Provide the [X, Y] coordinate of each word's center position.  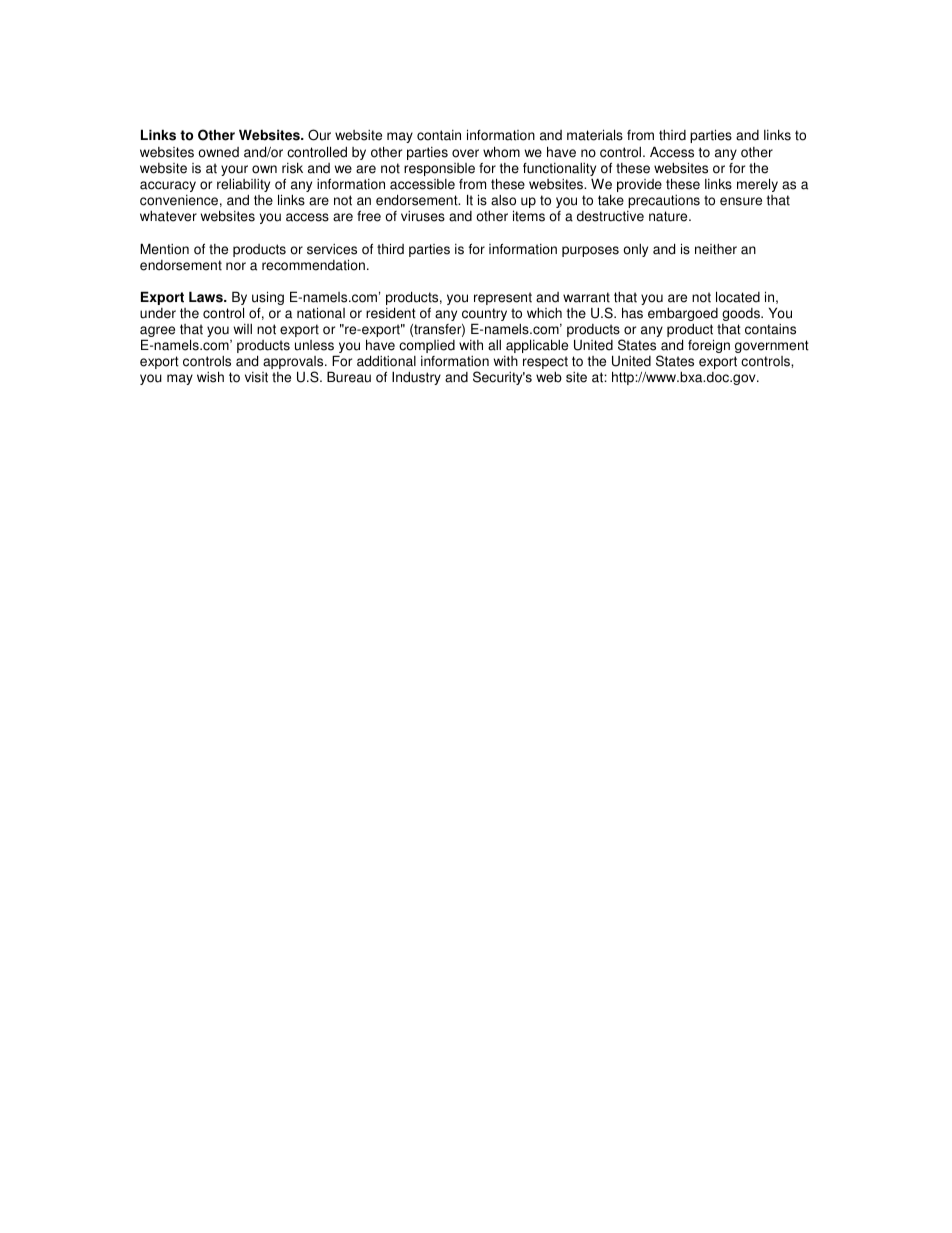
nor [236, 266]
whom [501, 152]
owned [218, 152]
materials [595, 135]
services [332, 249]
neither [716, 249]
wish [210, 377]
